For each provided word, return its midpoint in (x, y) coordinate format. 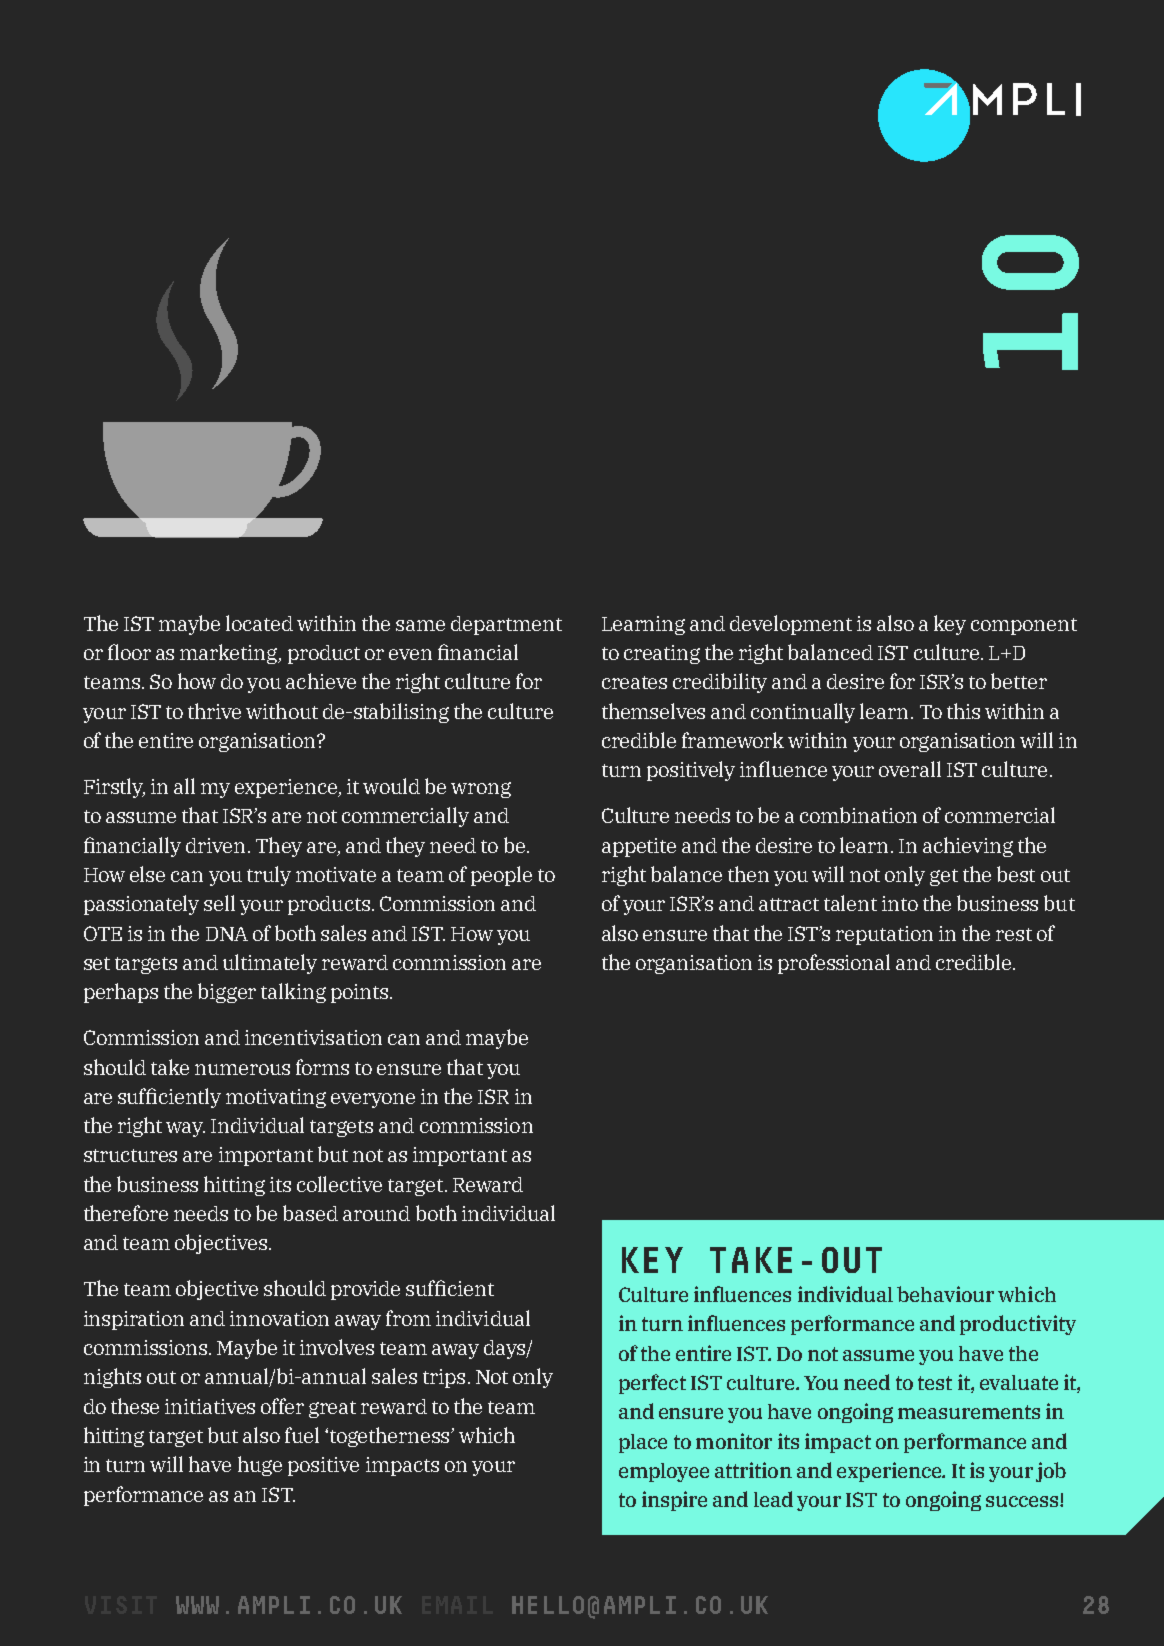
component (1024, 626)
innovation (279, 1318)
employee (664, 1472)
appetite (639, 847)
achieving (968, 847)
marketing (230, 654)
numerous (242, 1069)
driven (215, 845)
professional (834, 964)
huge (260, 1466)
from (408, 1318)
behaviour (945, 1294)
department (506, 625)
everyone (373, 1100)
